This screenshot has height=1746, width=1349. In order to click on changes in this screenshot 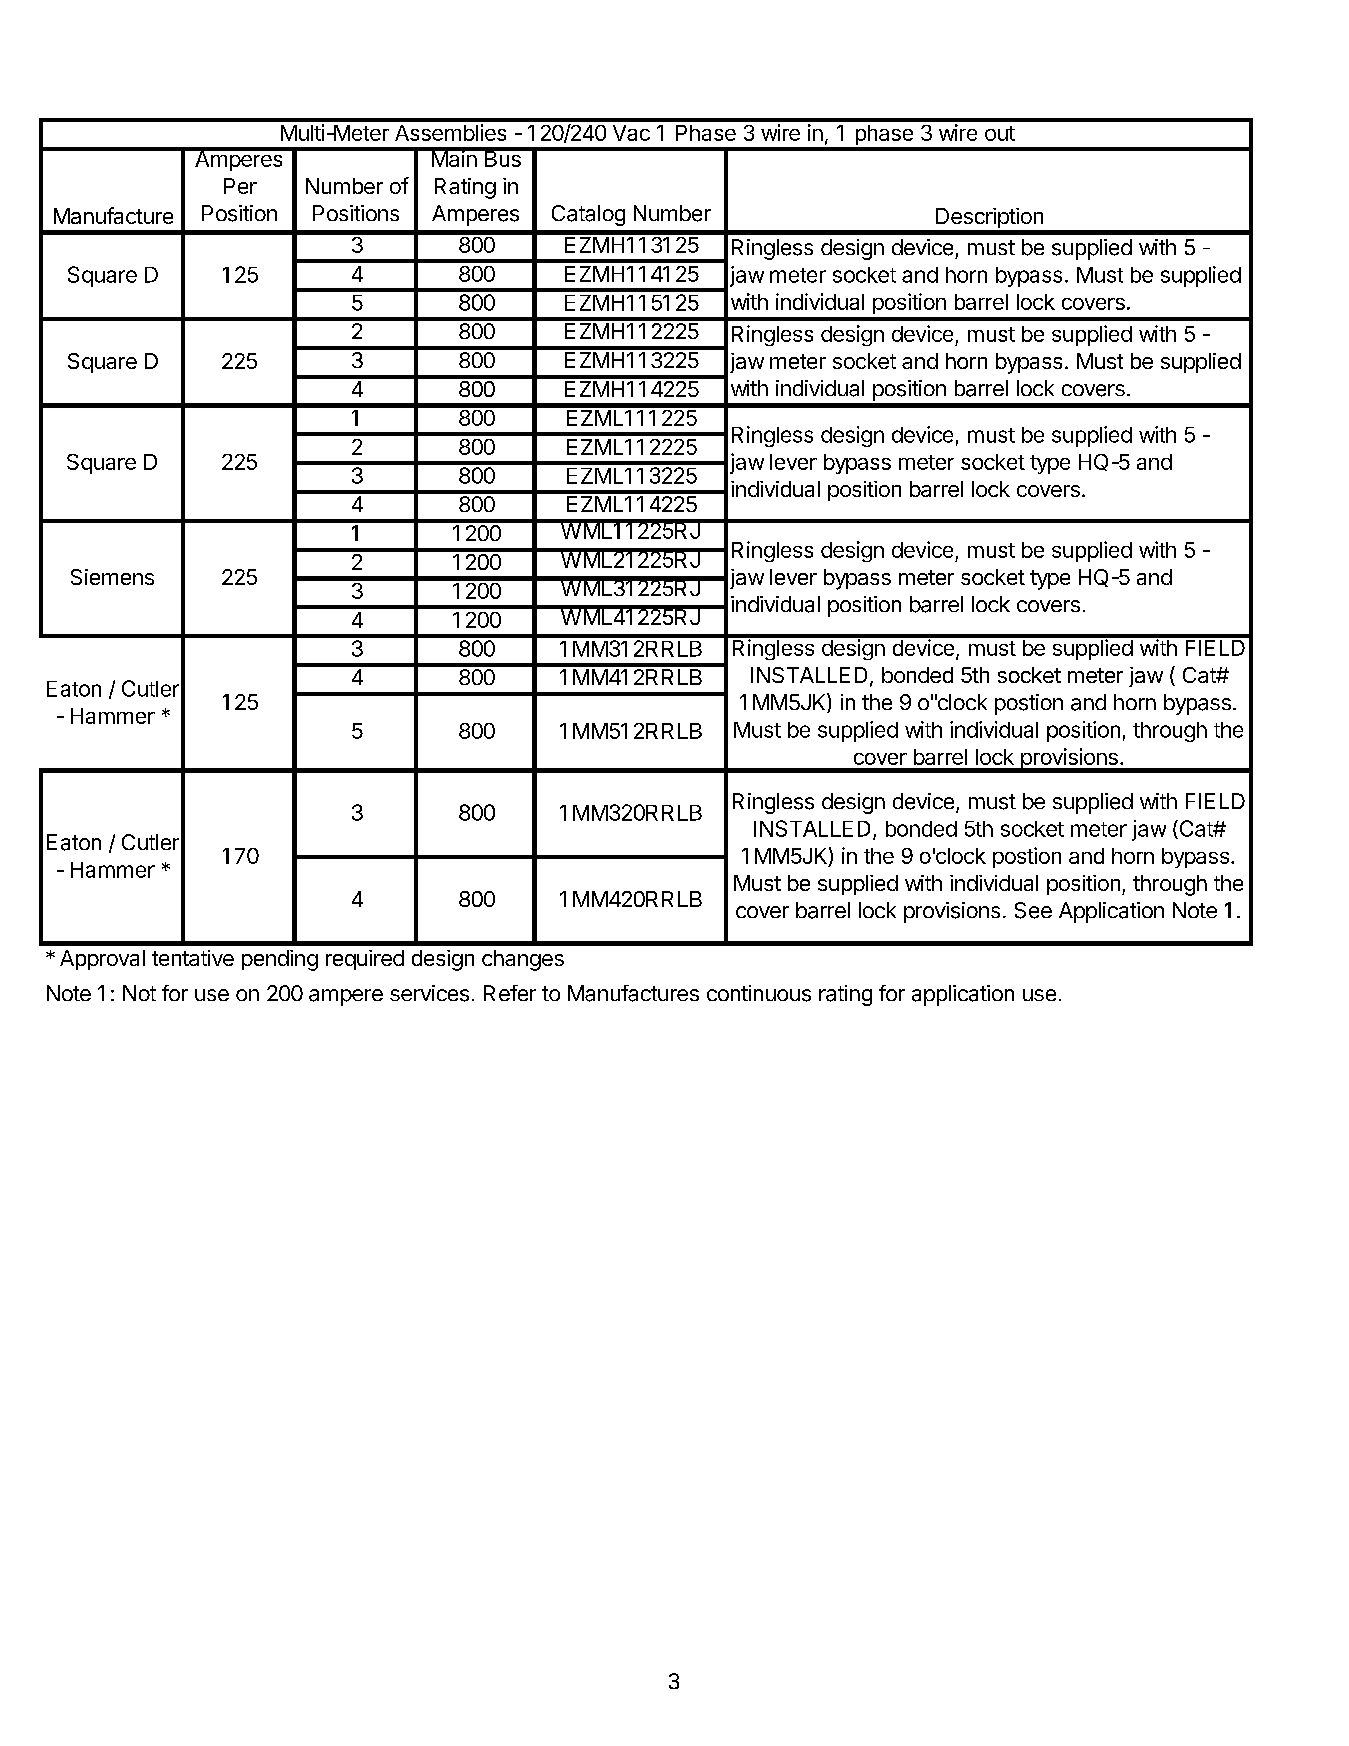, I will do `click(523, 960)`.
